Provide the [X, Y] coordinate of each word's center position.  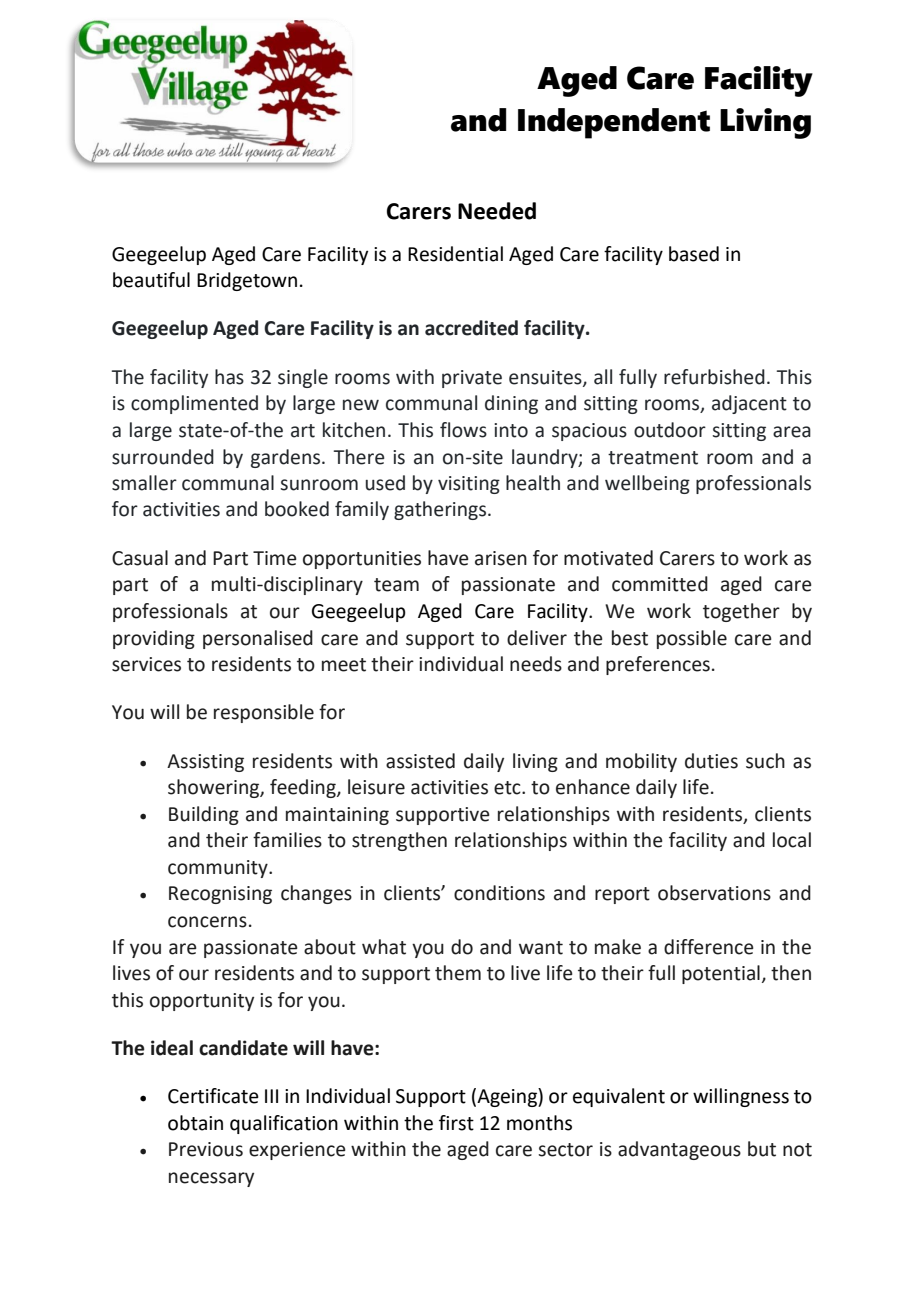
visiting [469, 485]
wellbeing [647, 484]
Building [204, 815]
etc [508, 788]
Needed [497, 211]
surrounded [163, 457]
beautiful [151, 280]
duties [711, 761]
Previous [206, 1149]
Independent [614, 123]
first [456, 1123]
